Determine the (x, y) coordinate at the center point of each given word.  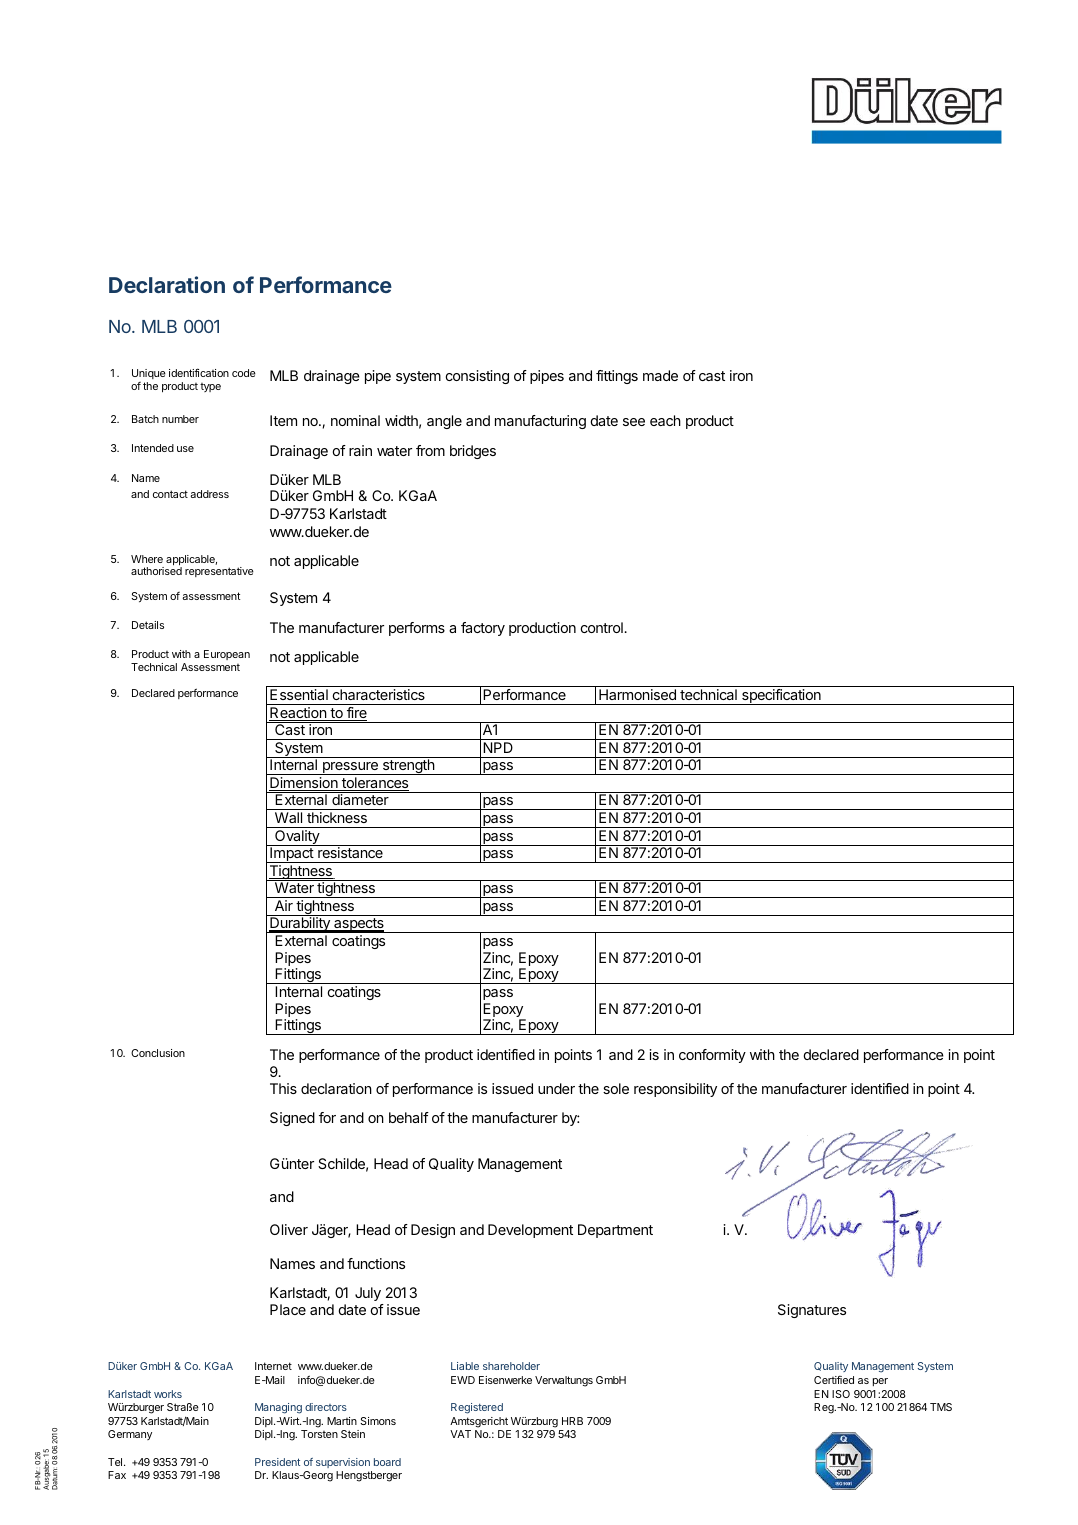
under (556, 1088)
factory (483, 629)
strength (408, 767)
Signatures (812, 1311)
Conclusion (158, 1053)
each (665, 420)
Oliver (289, 1229)
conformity (712, 1056)
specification (781, 697)
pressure (350, 768)
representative (219, 572)
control (603, 627)
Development (530, 1231)
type (210, 387)
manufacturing (540, 422)
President (277, 1462)
